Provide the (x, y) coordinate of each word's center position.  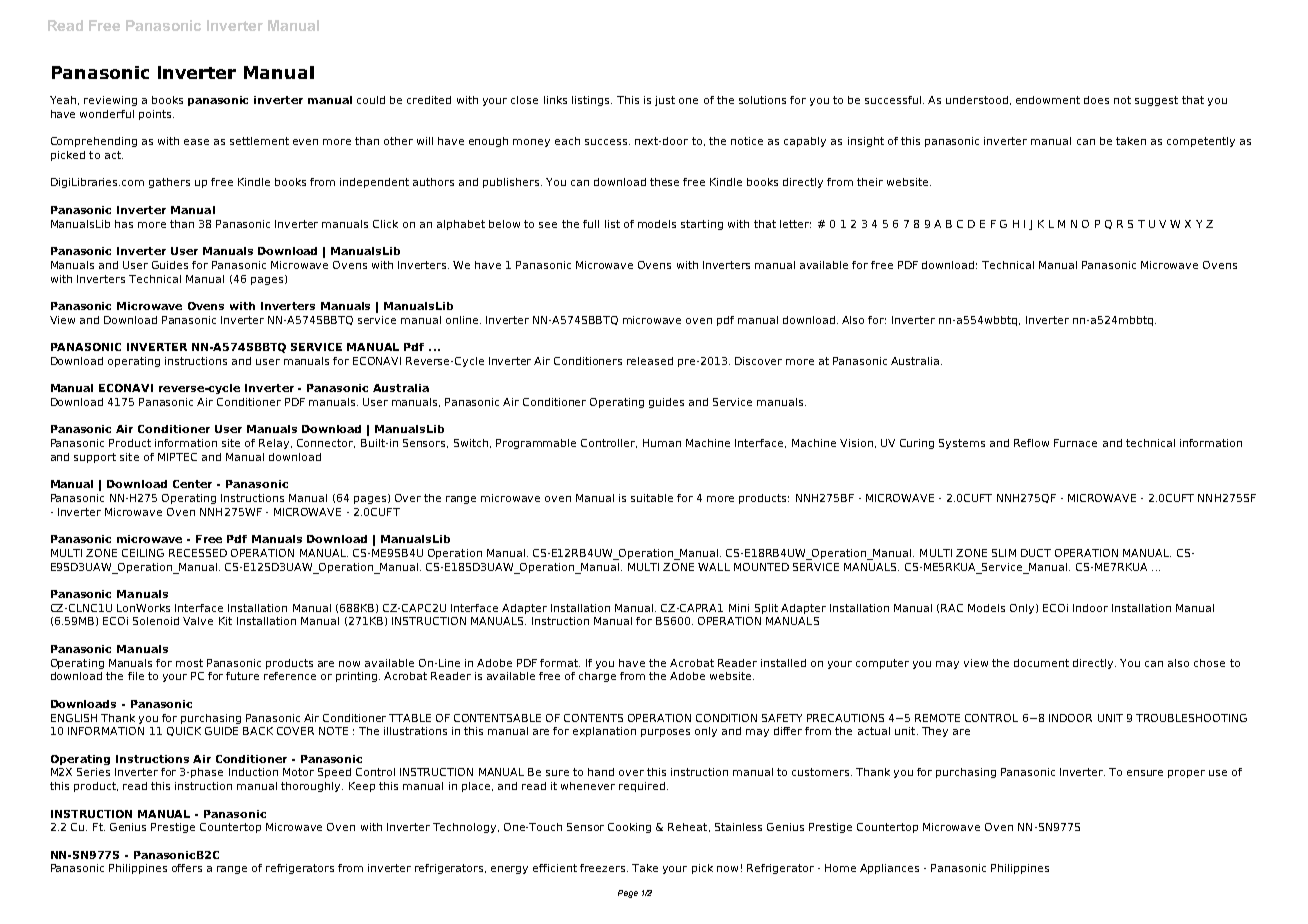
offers (187, 868)
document (1041, 663)
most (189, 663)
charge (597, 677)
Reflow (1031, 443)
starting (702, 225)
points (156, 115)
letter (795, 224)
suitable (652, 498)
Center (192, 484)
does (1096, 100)
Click (385, 224)
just (665, 101)
